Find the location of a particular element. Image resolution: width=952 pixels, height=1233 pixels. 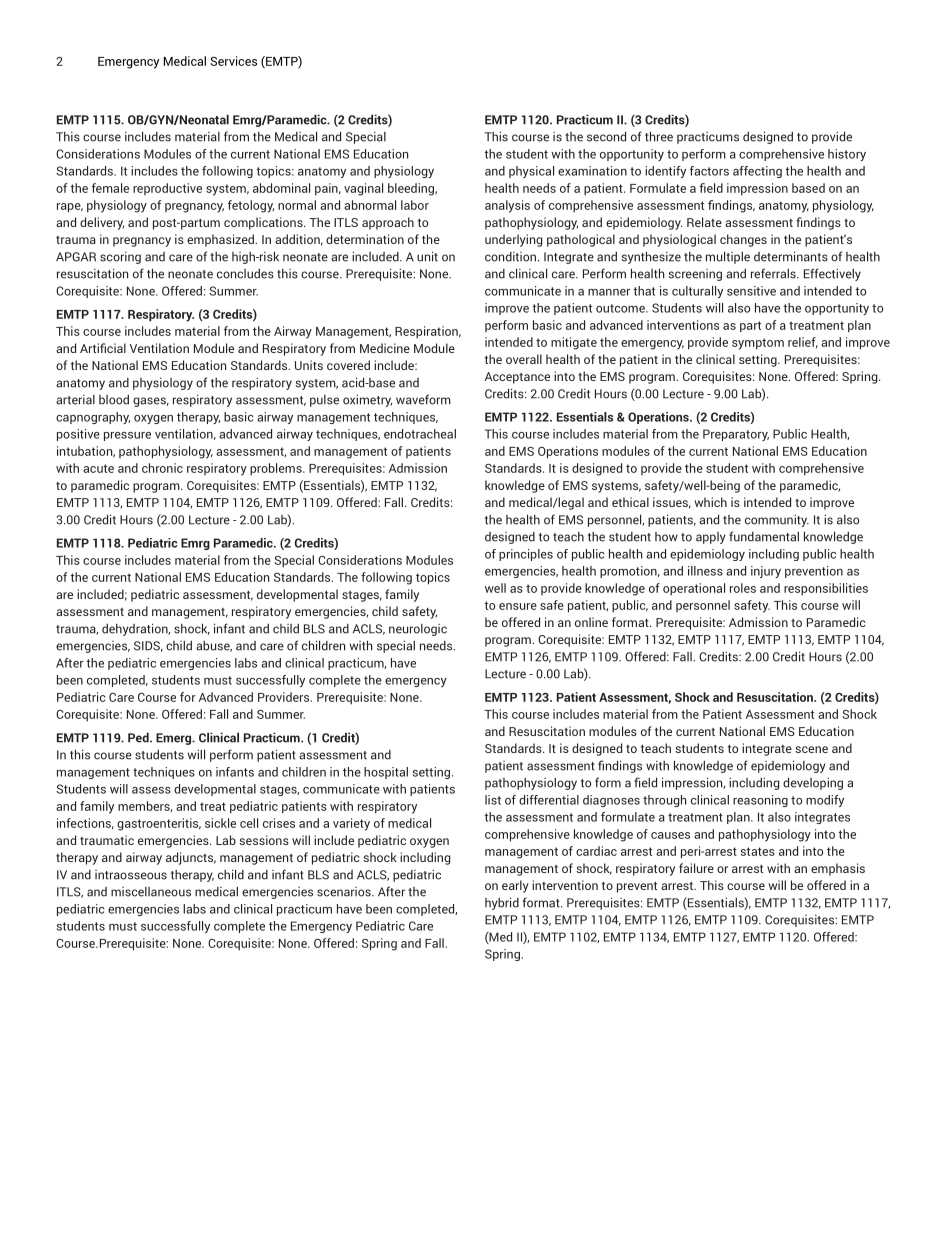

three is located at coordinates (659, 136).
